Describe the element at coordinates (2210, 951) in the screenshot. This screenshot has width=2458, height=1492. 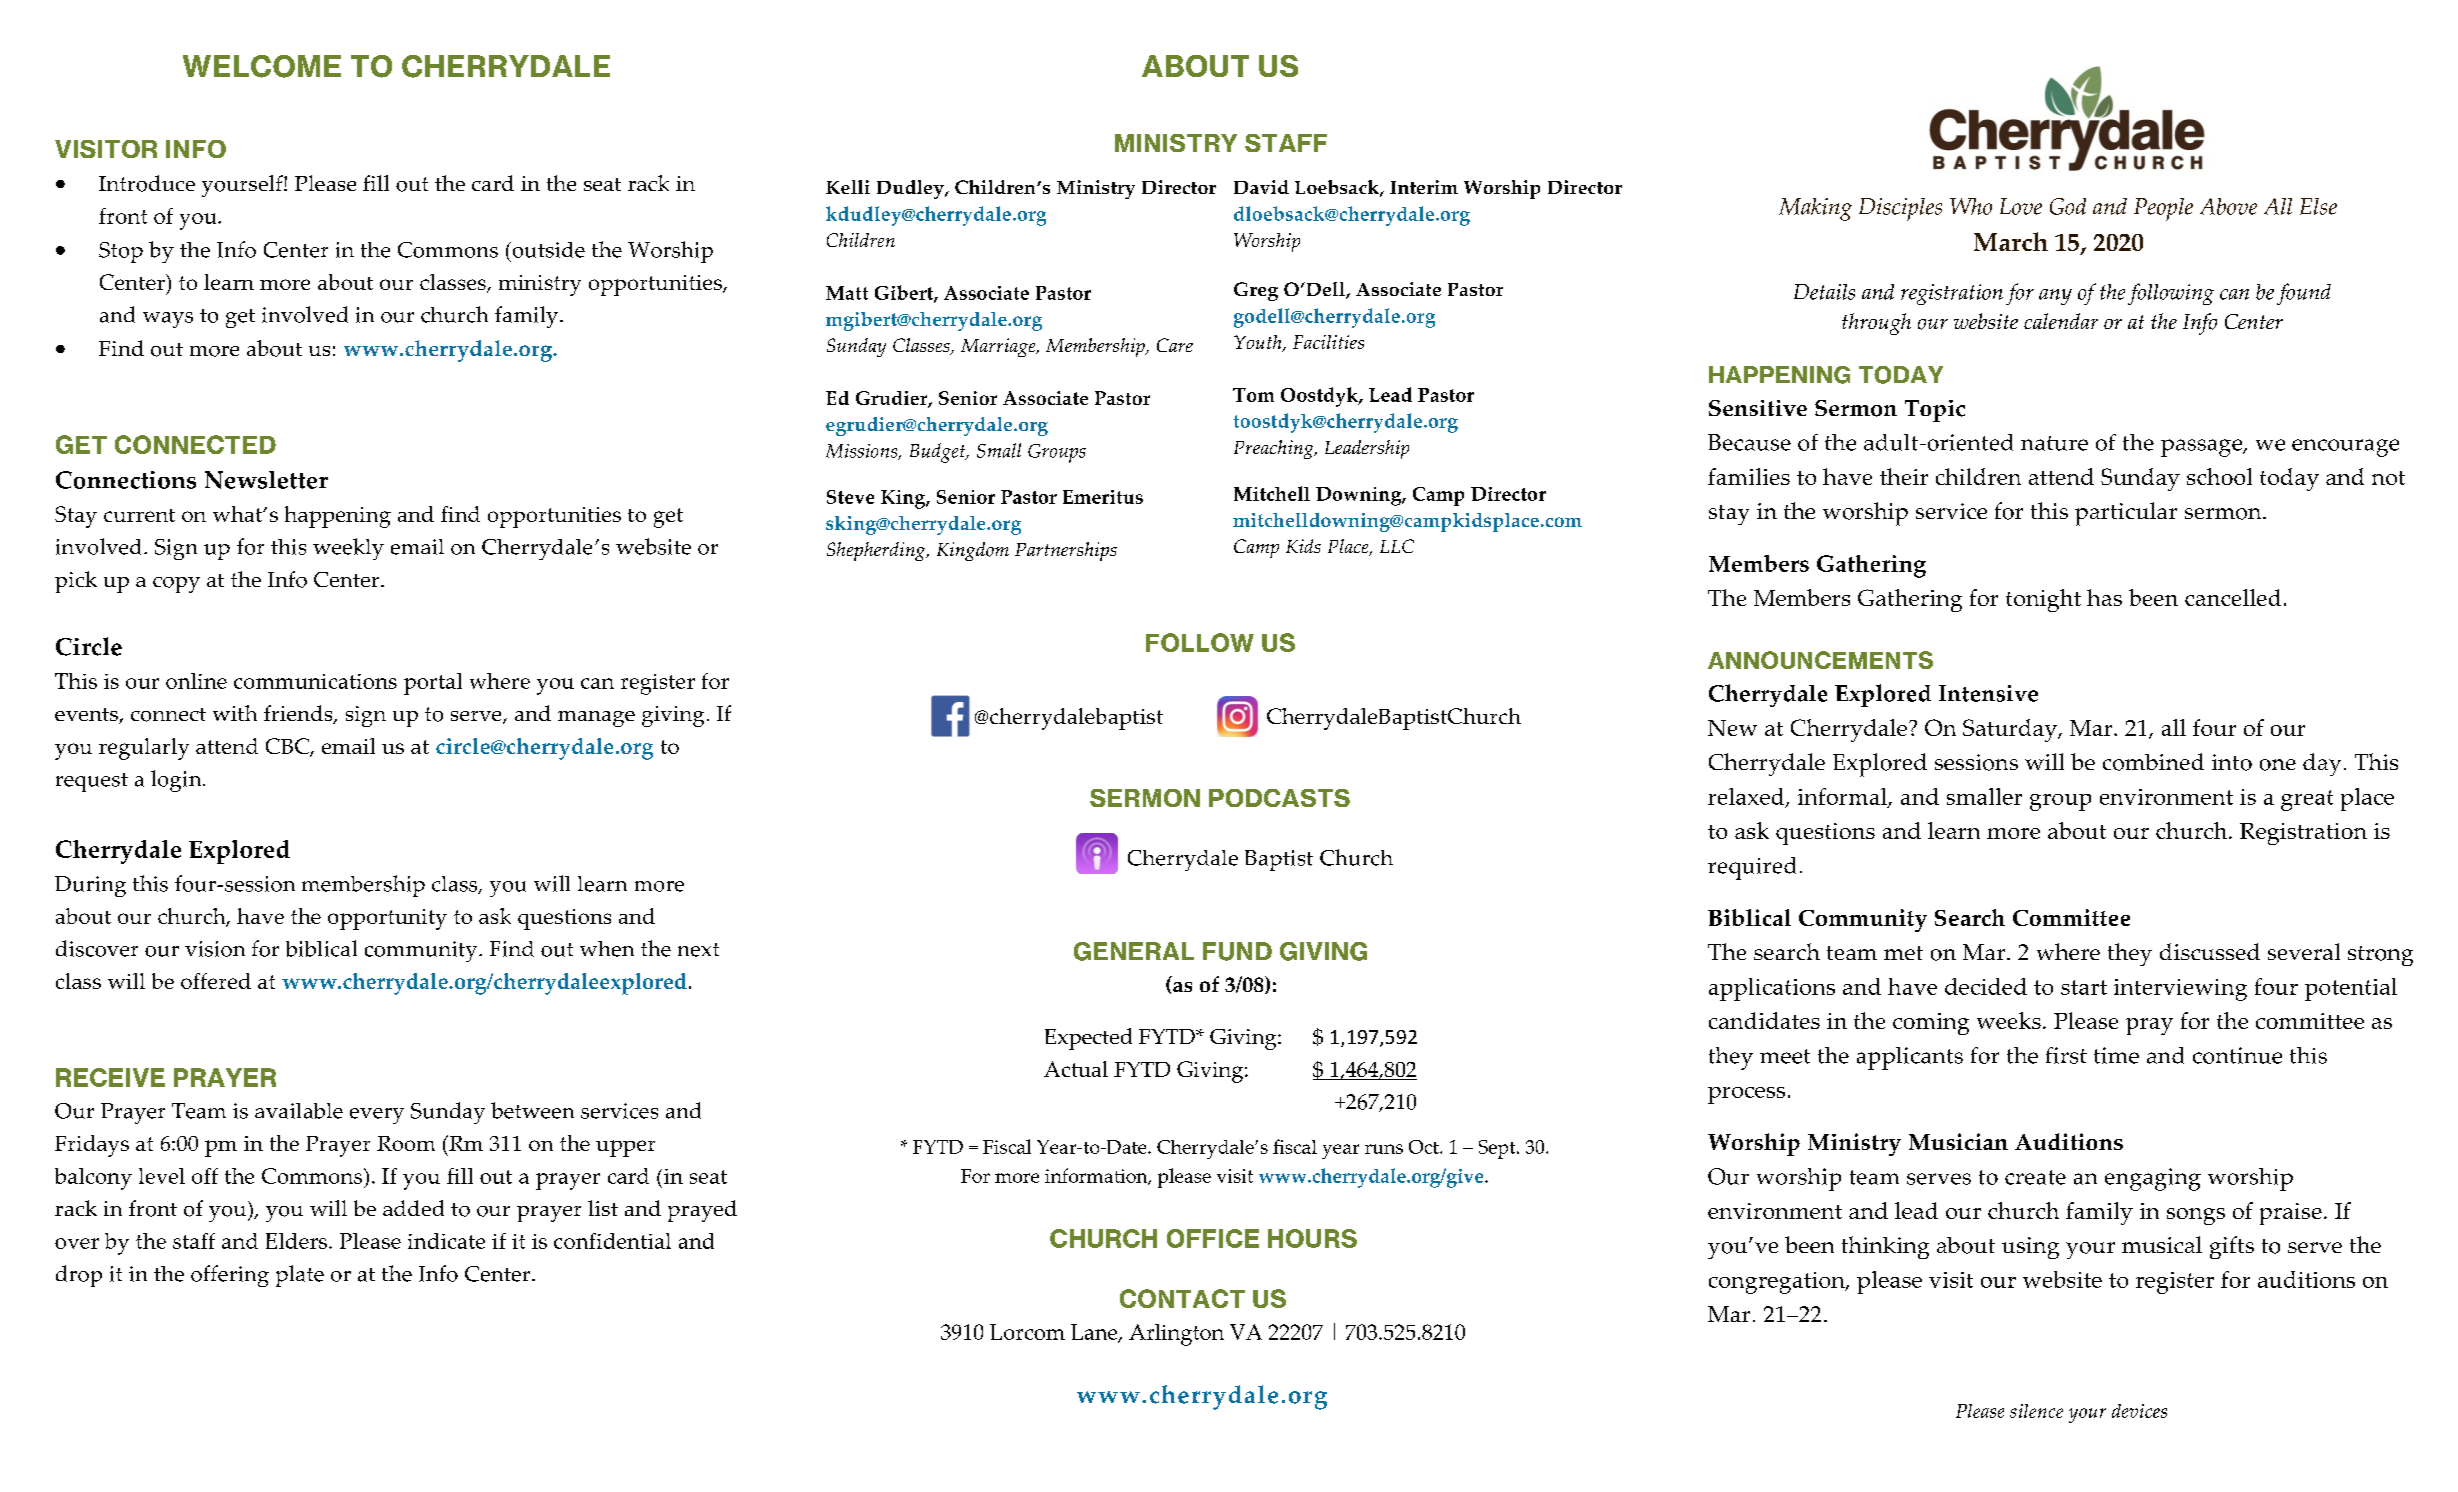
I see `discussed` at that location.
